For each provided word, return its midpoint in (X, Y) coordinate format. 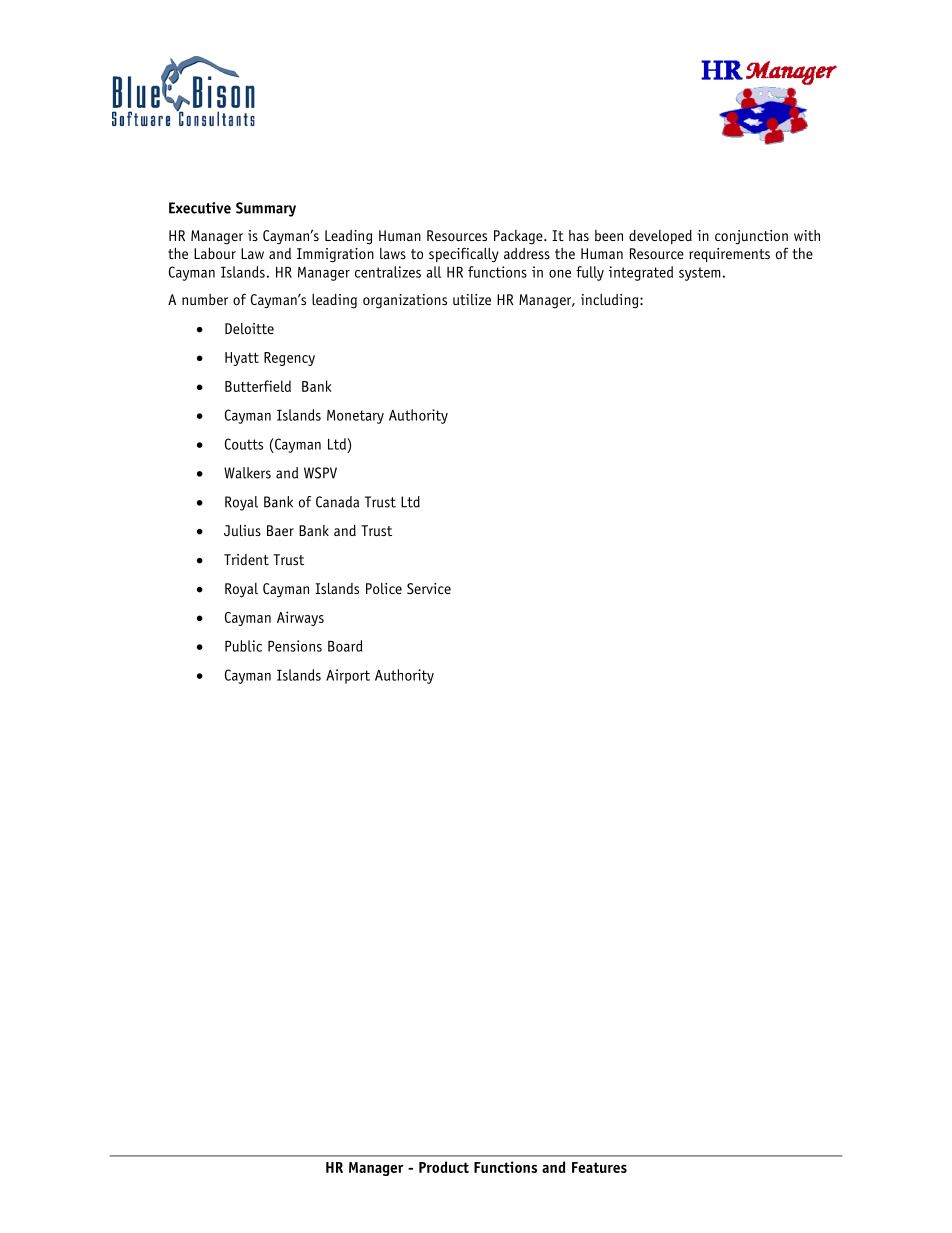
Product (444, 1167)
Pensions (295, 646)
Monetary (355, 417)
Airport (348, 676)
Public (243, 646)
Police (384, 588)
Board (345, 646)
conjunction (751, 237)
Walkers (247, 473)
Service (429, 588)
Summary (266, 209)
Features (599, 1167)
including (611, 301)
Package (519, 237)
